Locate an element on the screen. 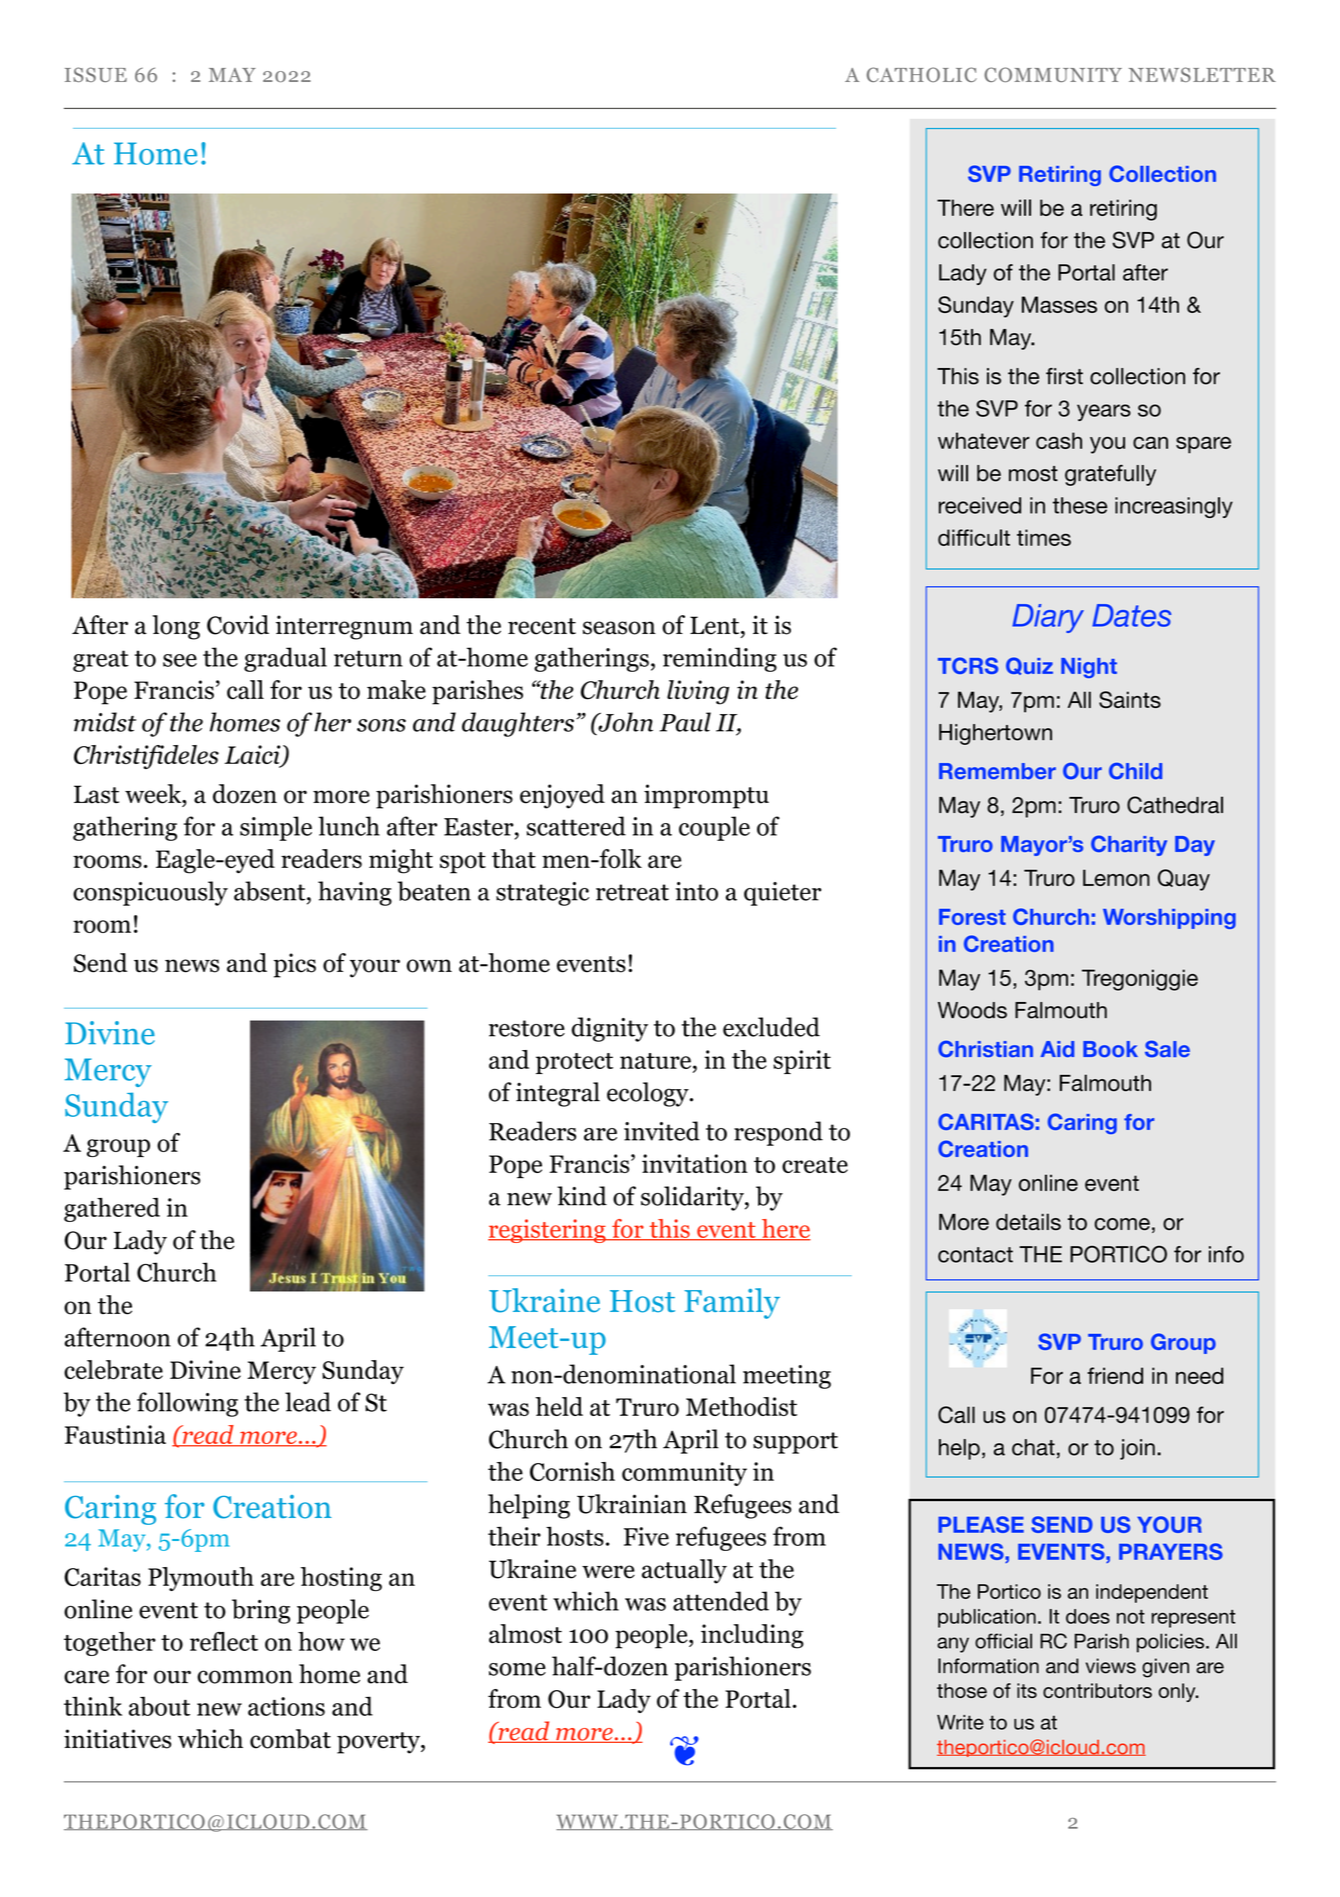 The height and width of the screenshot is (1897, 1340). Family is located at coordinates (732, 1303).
